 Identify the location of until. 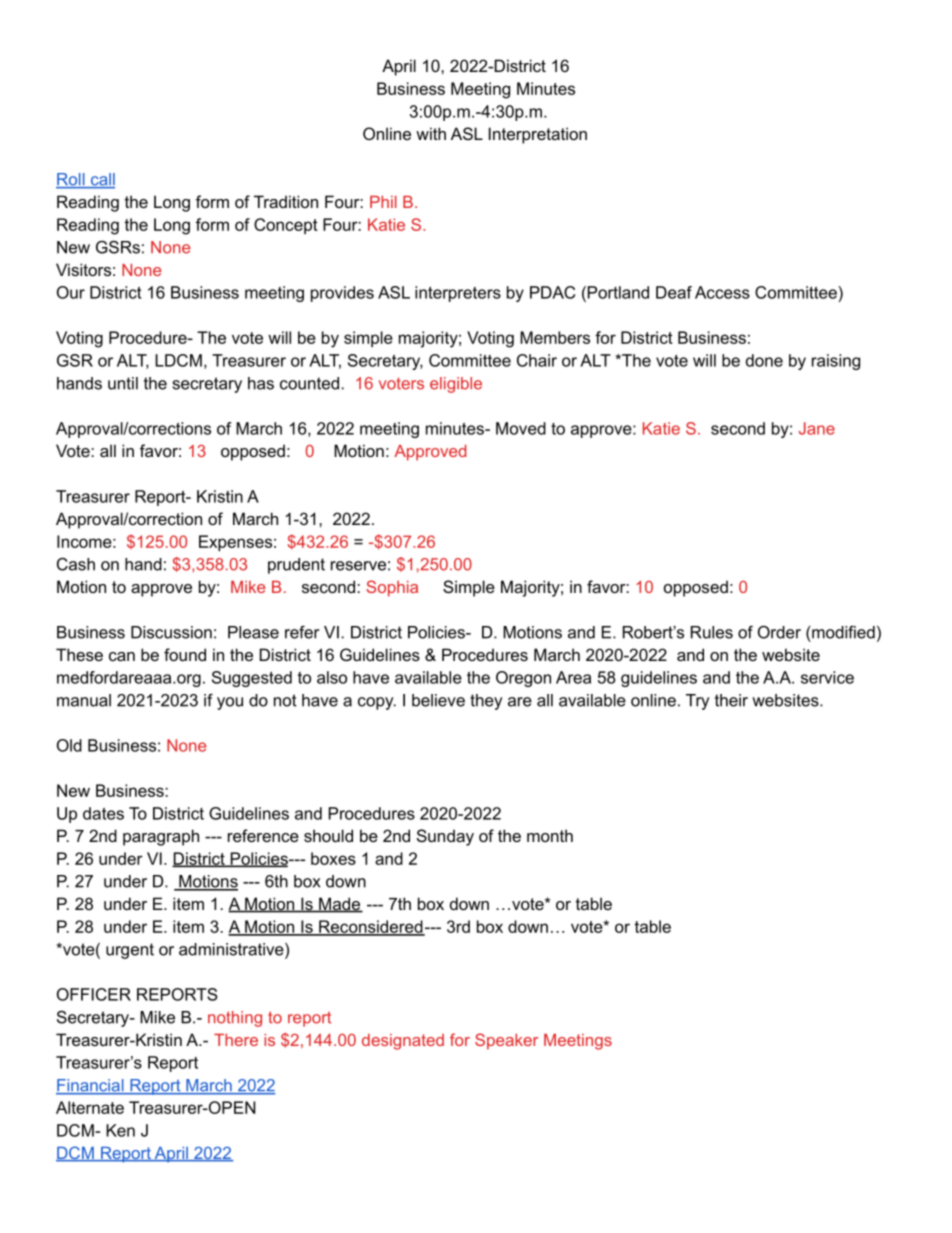
(123, 383).
